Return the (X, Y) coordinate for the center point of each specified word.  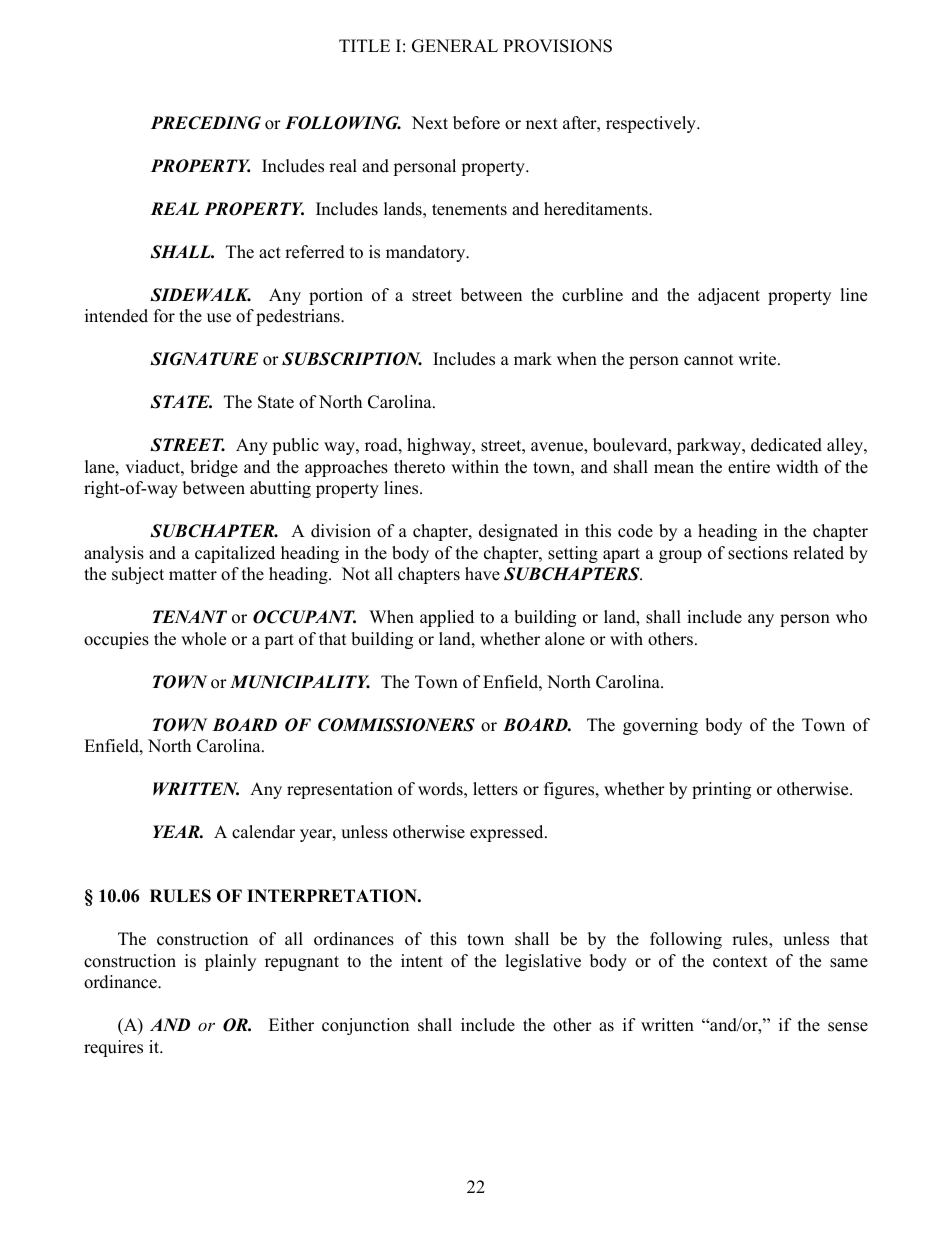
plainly (230, 962)
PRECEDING (206, 123)
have (482, 574)
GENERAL (455, 46)
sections (758, 553)
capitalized (235, 554)
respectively (652, 124)
